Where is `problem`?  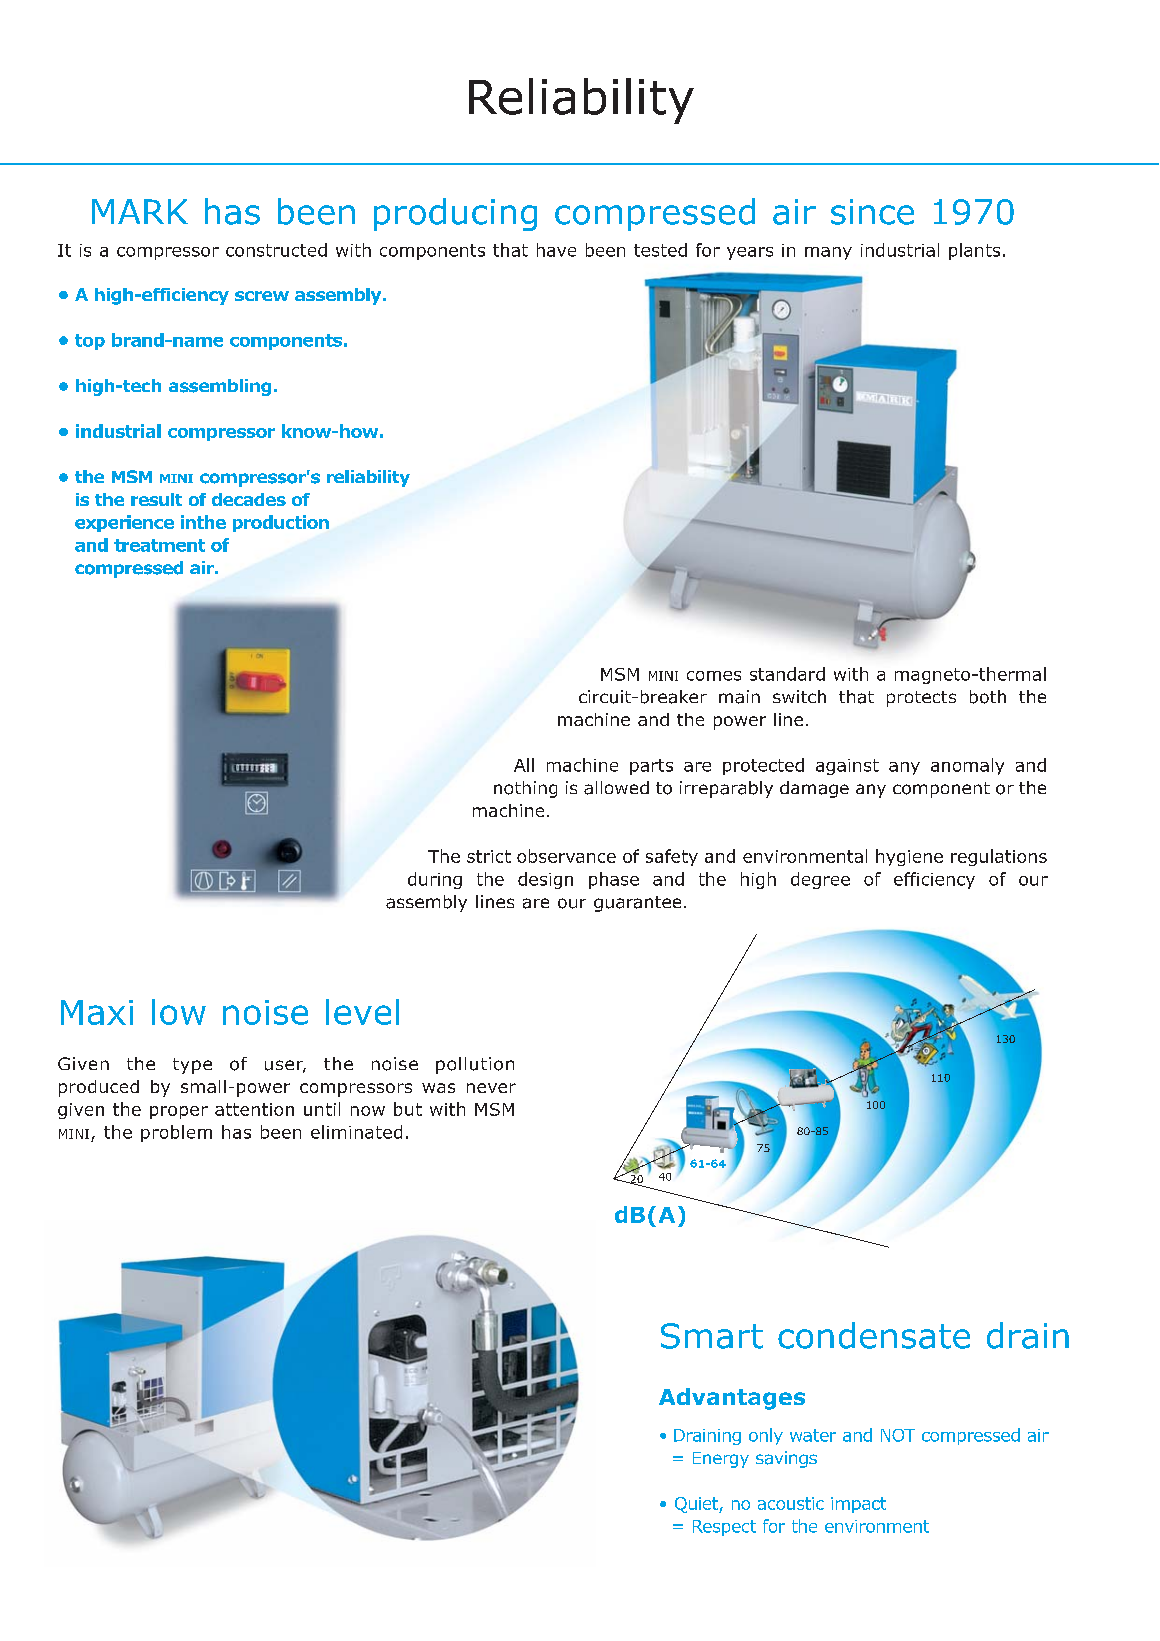
problem is located at coordinates (176, 1133).
